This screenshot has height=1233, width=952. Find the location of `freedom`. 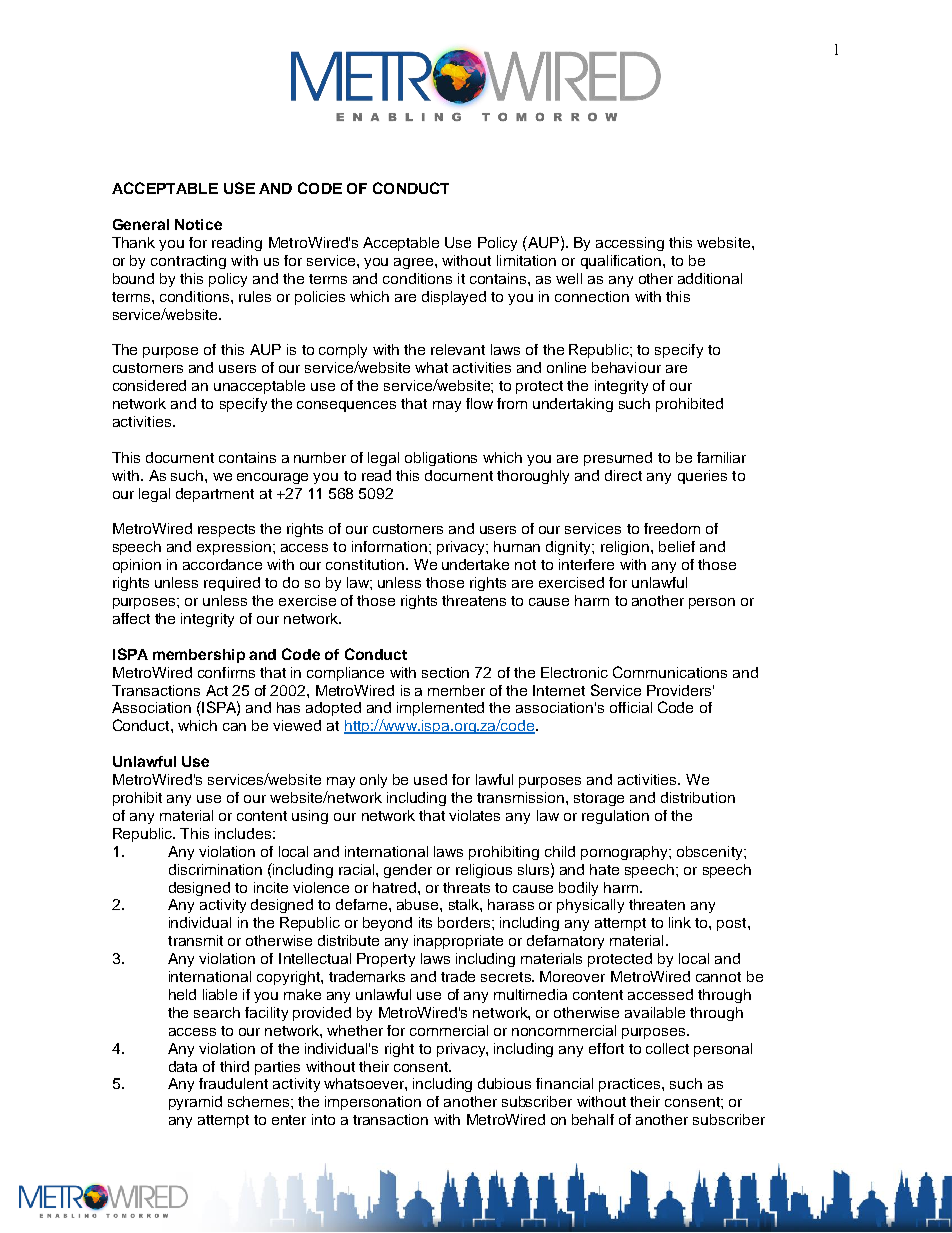

freedom is located at coordinates (672, 528).
